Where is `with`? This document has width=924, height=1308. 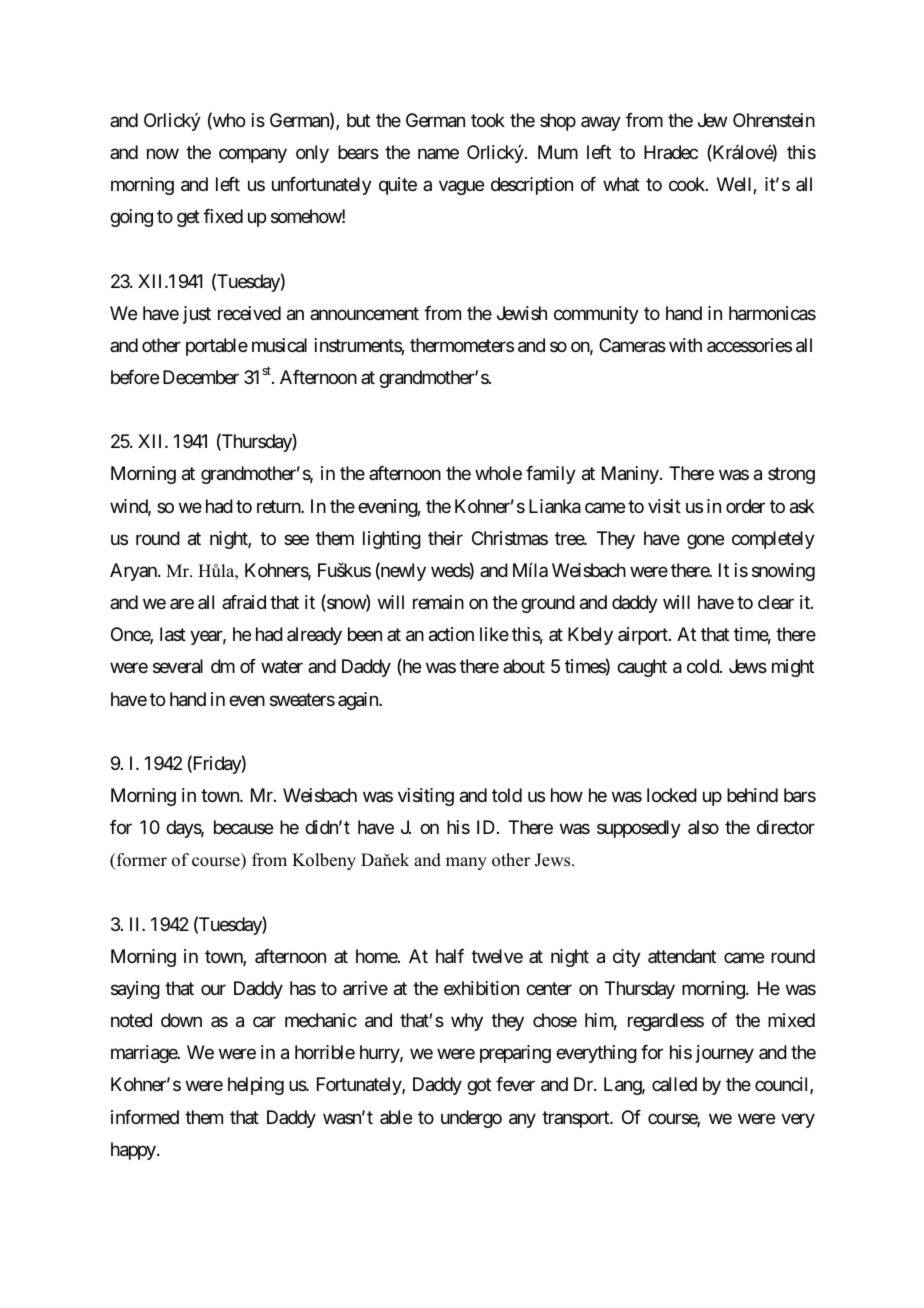
with is located at coordinates (685, 345).
